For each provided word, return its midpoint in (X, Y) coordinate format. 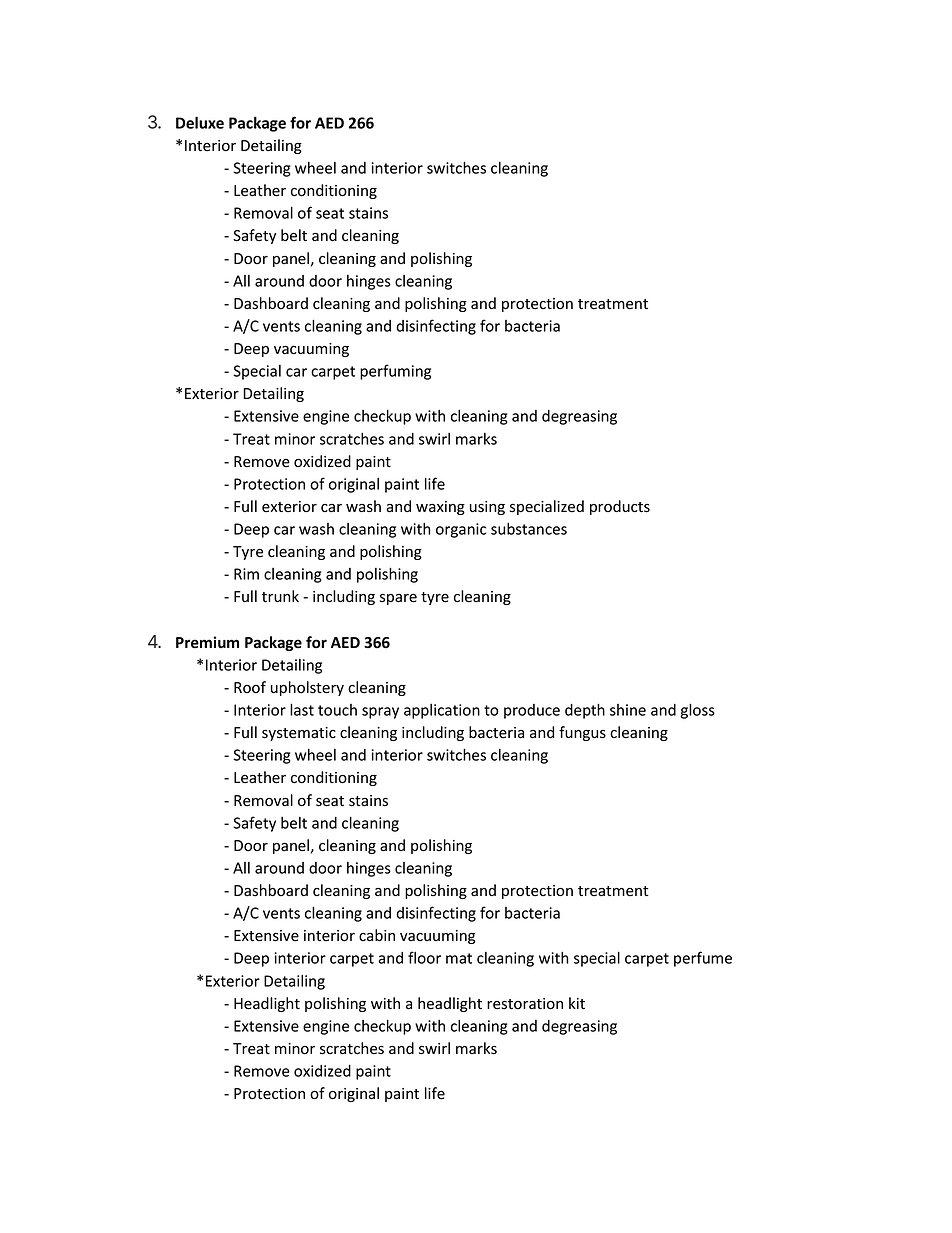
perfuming (395, 372)
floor (424, 957)
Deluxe (200, 122)
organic (461, 530)
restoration (525, 1004)
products (620, 507)
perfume (703, 959)
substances (529, 529)
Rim (246, 574)
